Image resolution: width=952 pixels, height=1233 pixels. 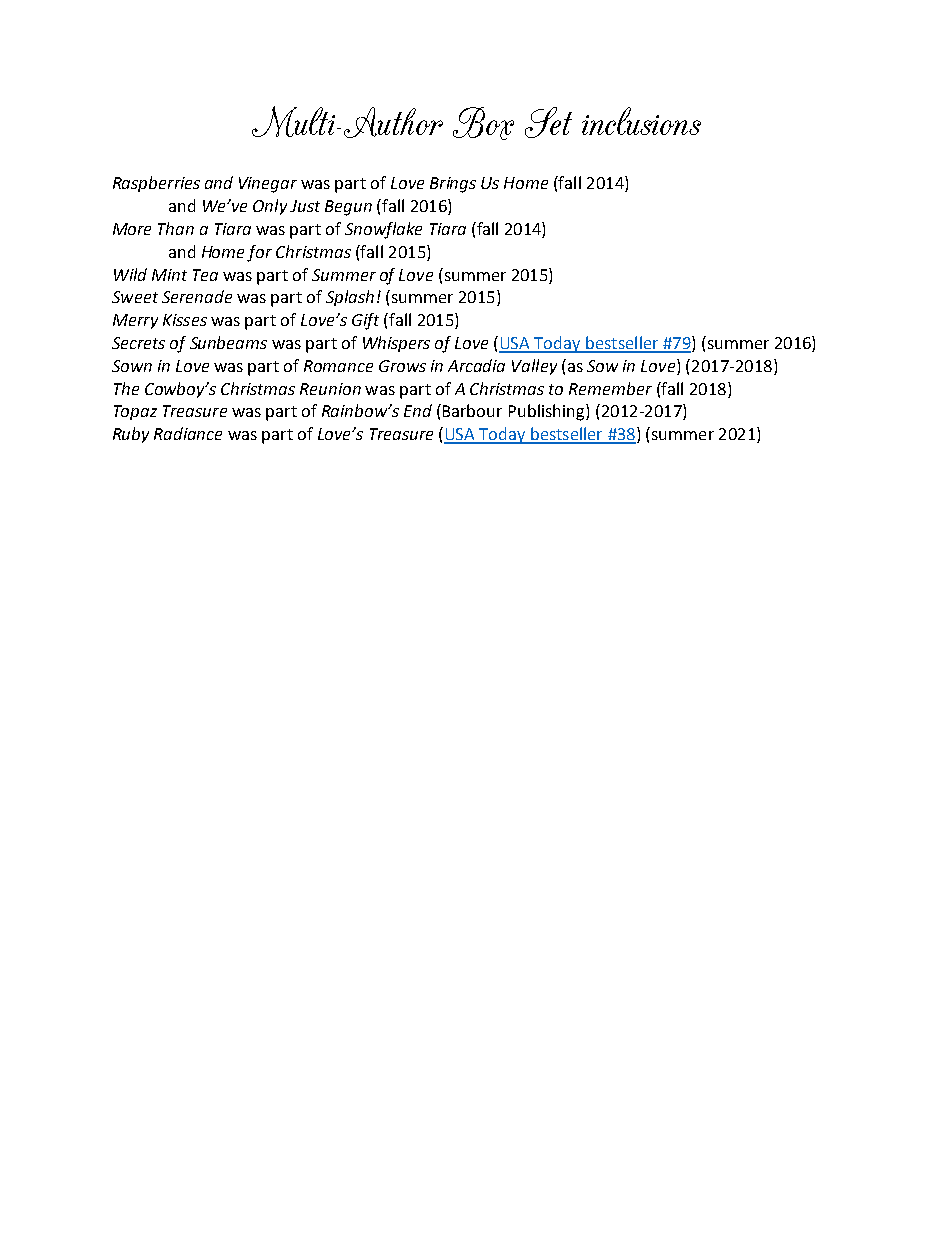 I want to click on Set, so click(x=548, y=122).
